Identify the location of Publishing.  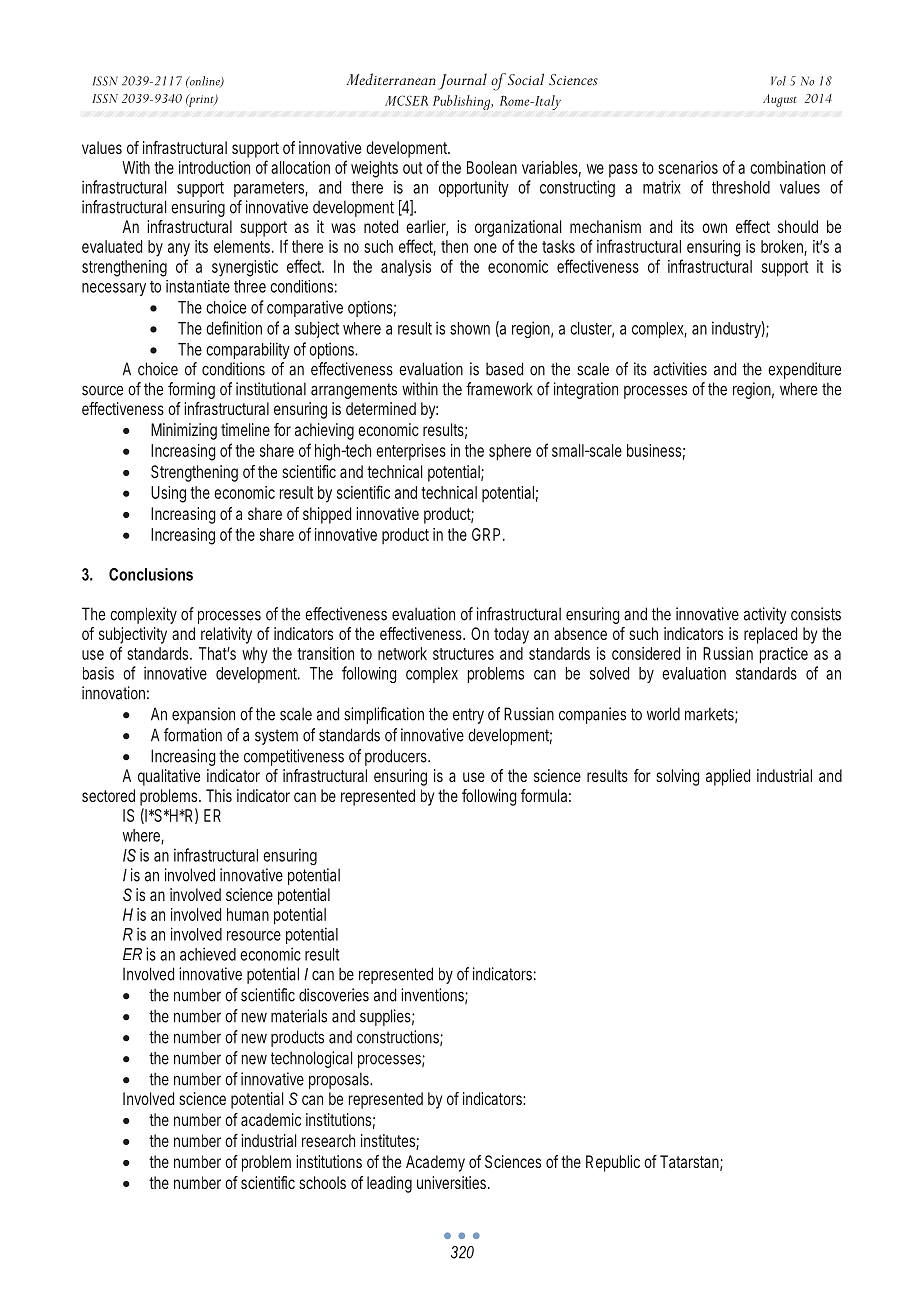
(463, 102).
